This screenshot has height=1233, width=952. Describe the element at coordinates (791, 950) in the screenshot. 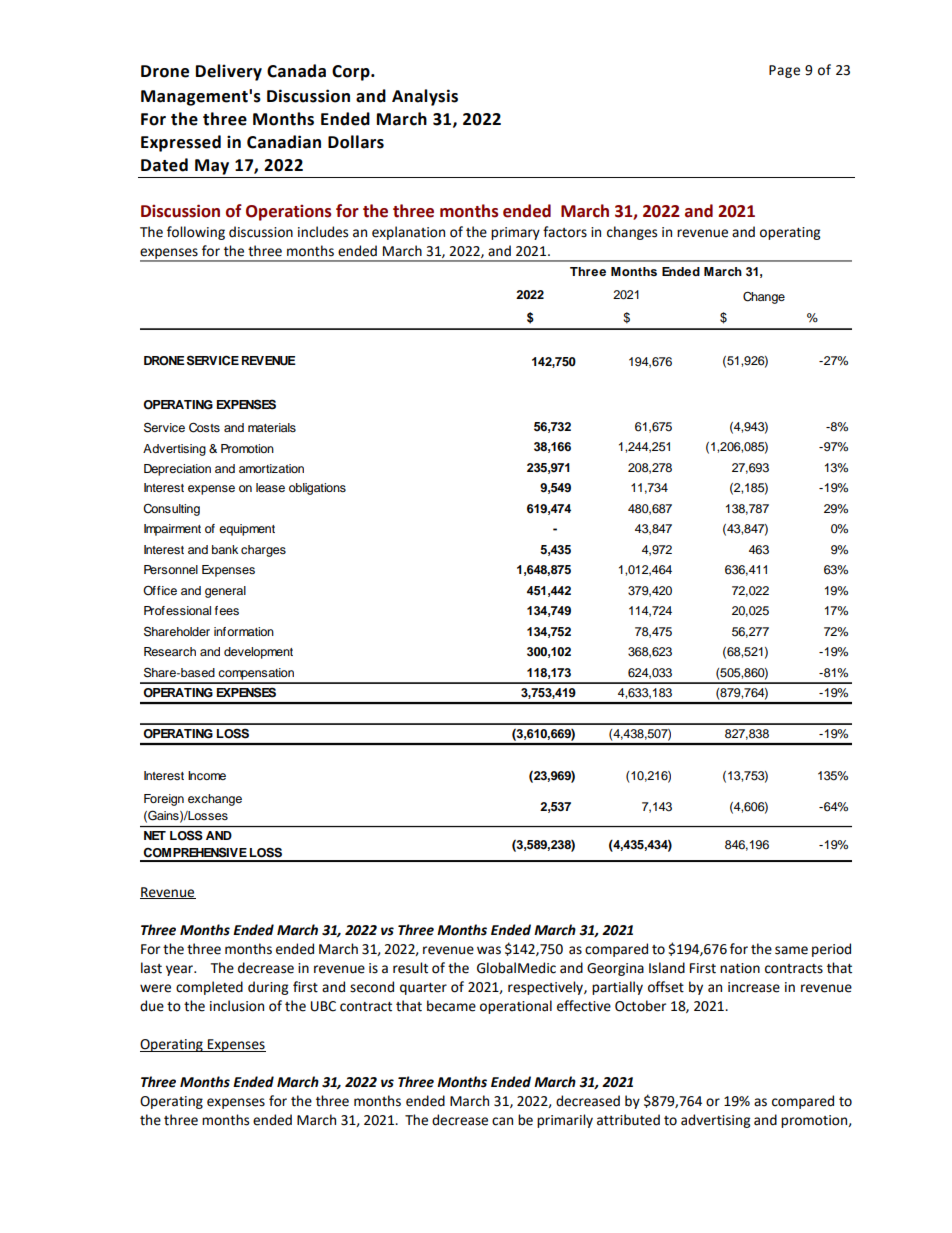

I see `same` at that location.
